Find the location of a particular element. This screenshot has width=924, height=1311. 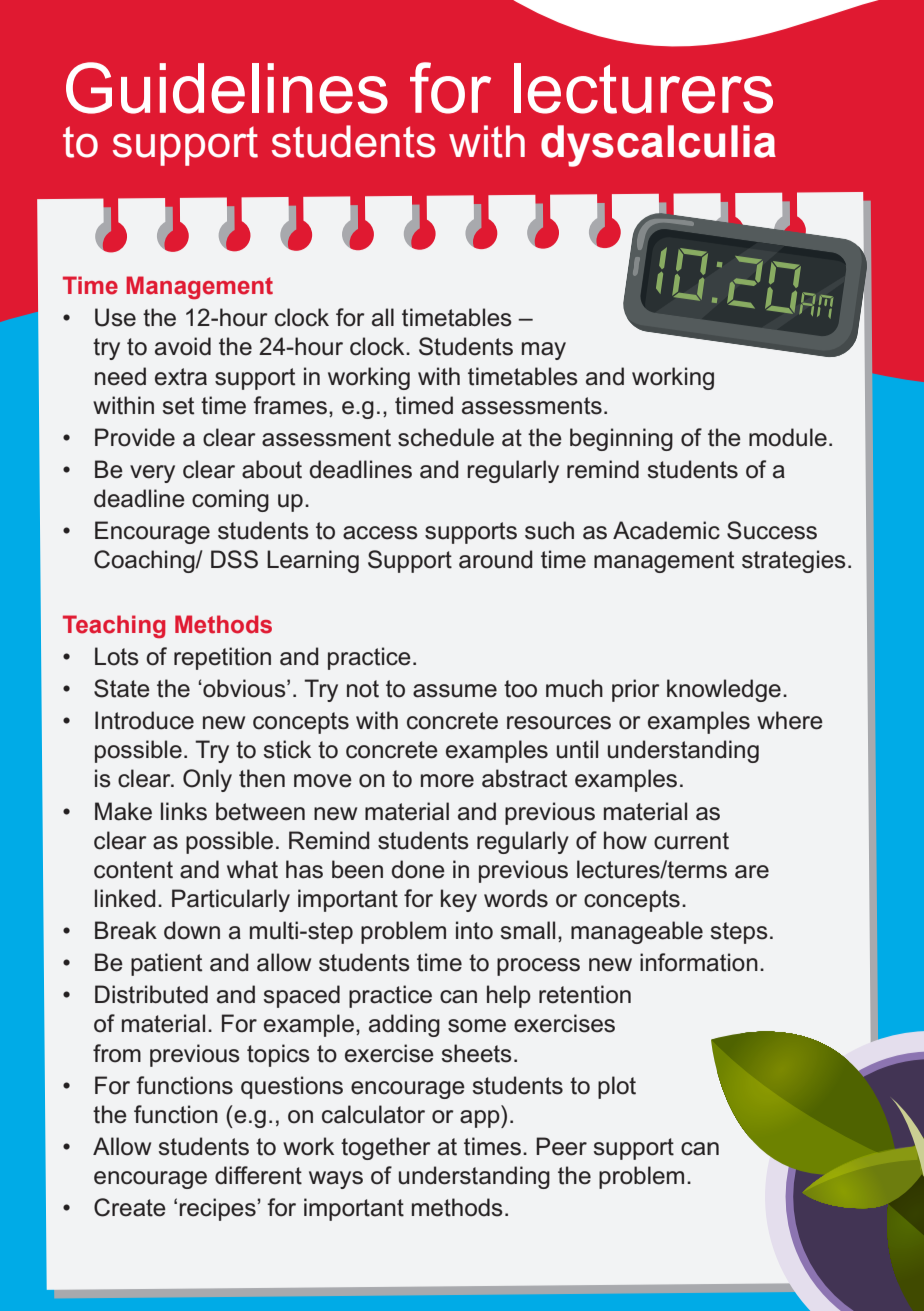

recipes is located at coordinates (218, 1209).
